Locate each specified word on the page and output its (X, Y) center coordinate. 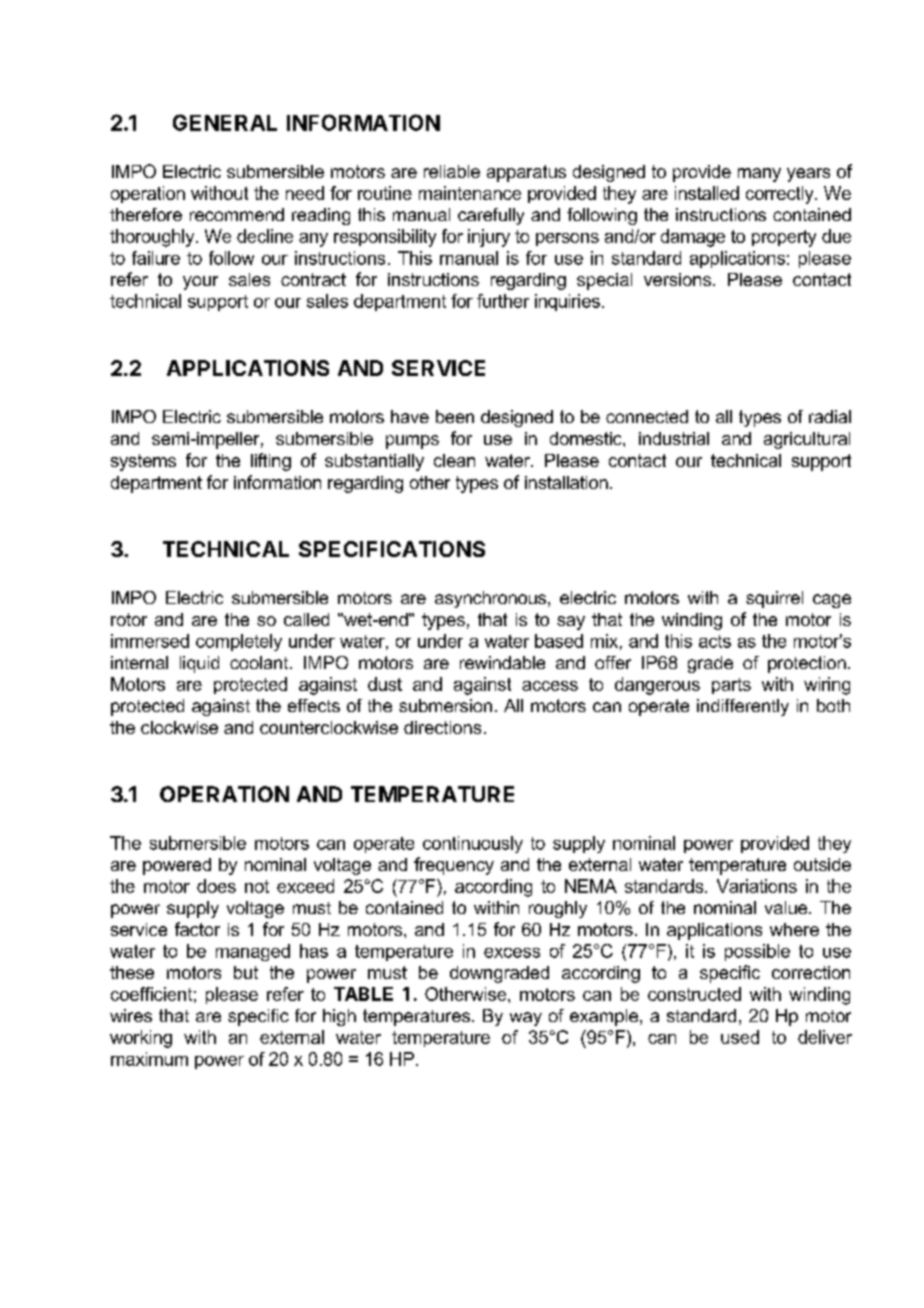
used (740, 1037)
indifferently (743, 707)
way (526, 1019)
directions (442, 727)
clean (454, 460)
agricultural (807, 440)
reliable (452, 171)
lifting (271, 462)
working (141, 1039)
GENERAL (225, 122)
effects (314, 705)
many (759, 175)
